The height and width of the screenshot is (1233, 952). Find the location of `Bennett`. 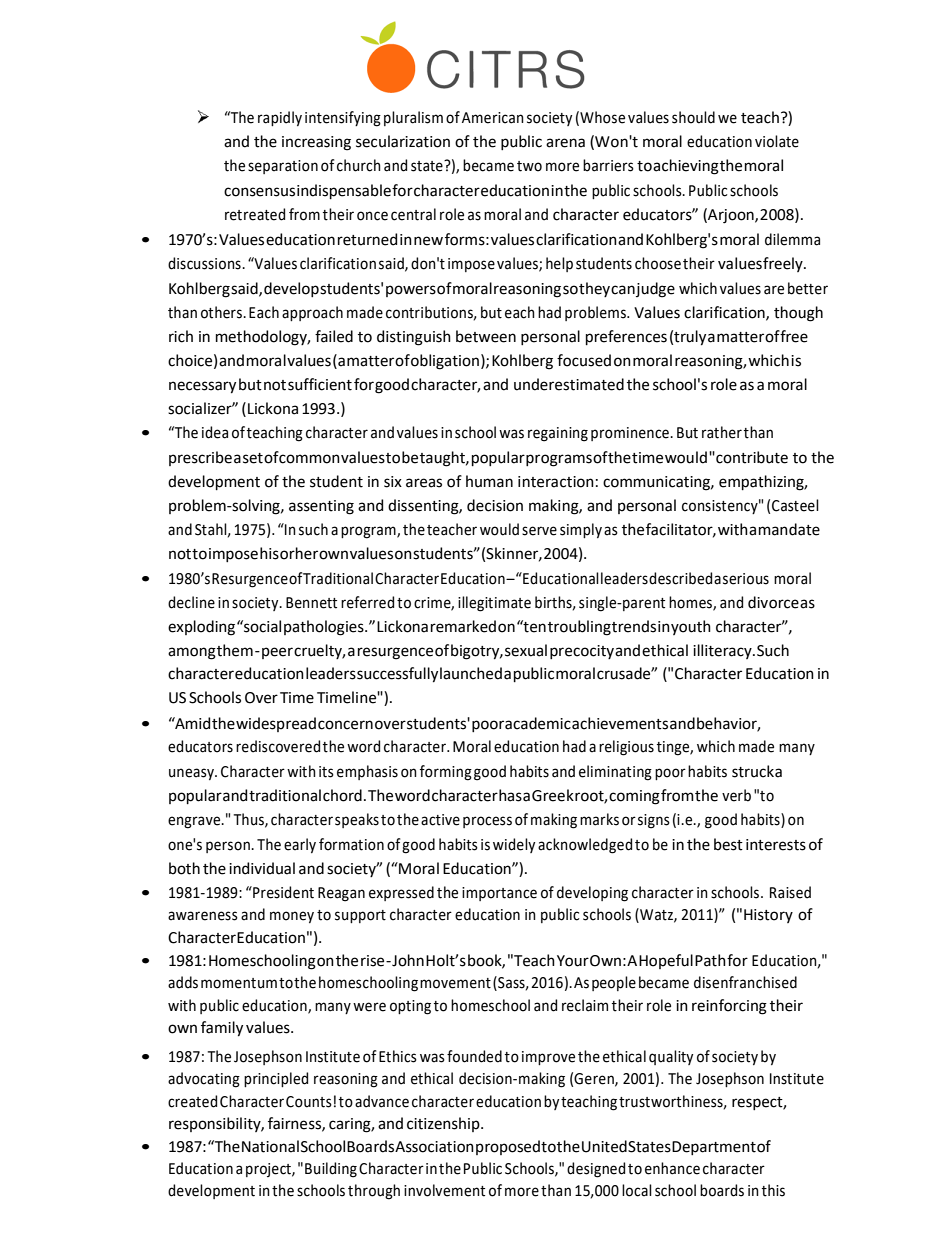

Bennett is located at coordinates (311, 603).
